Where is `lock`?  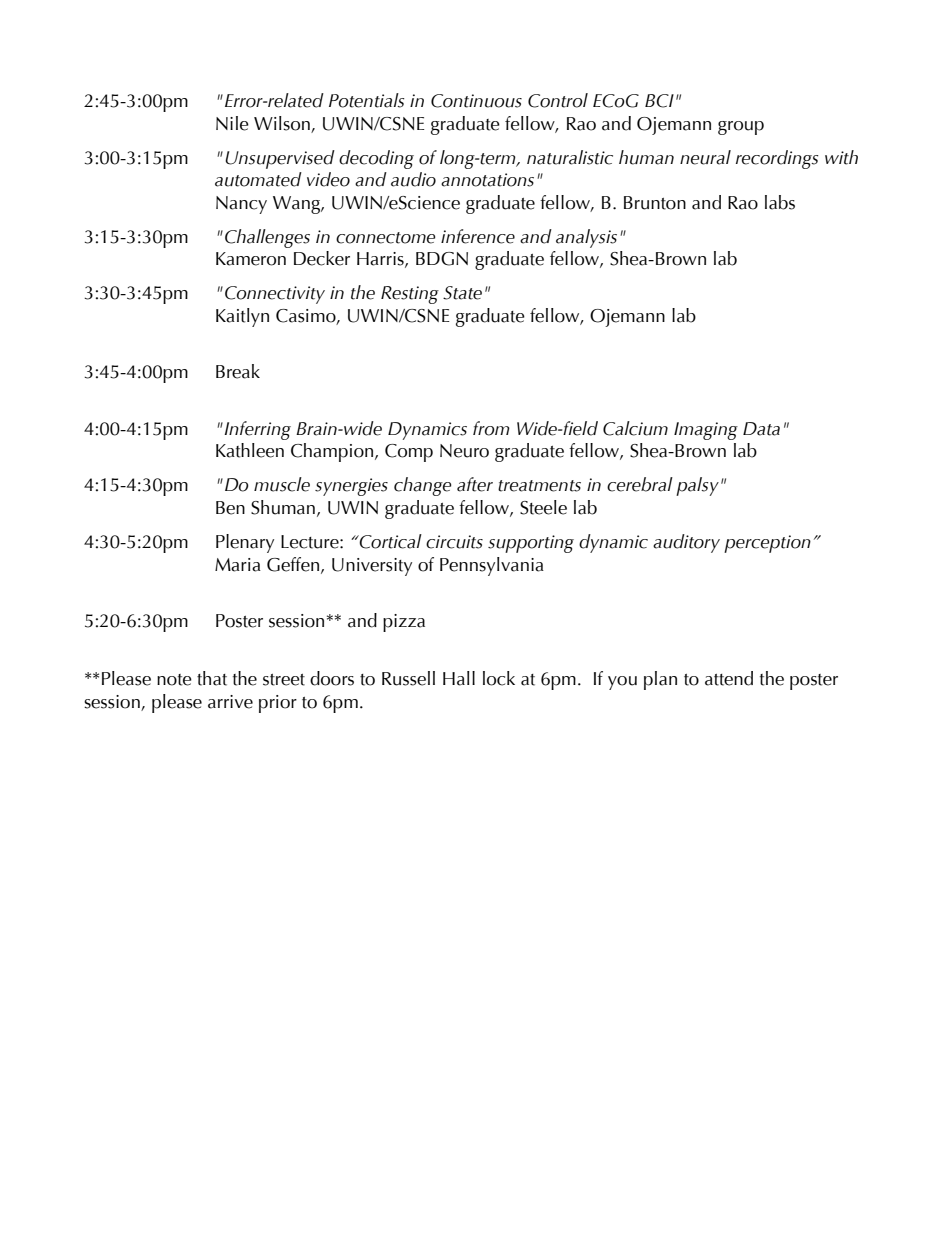 lock is located at coordinates (499, 678).
